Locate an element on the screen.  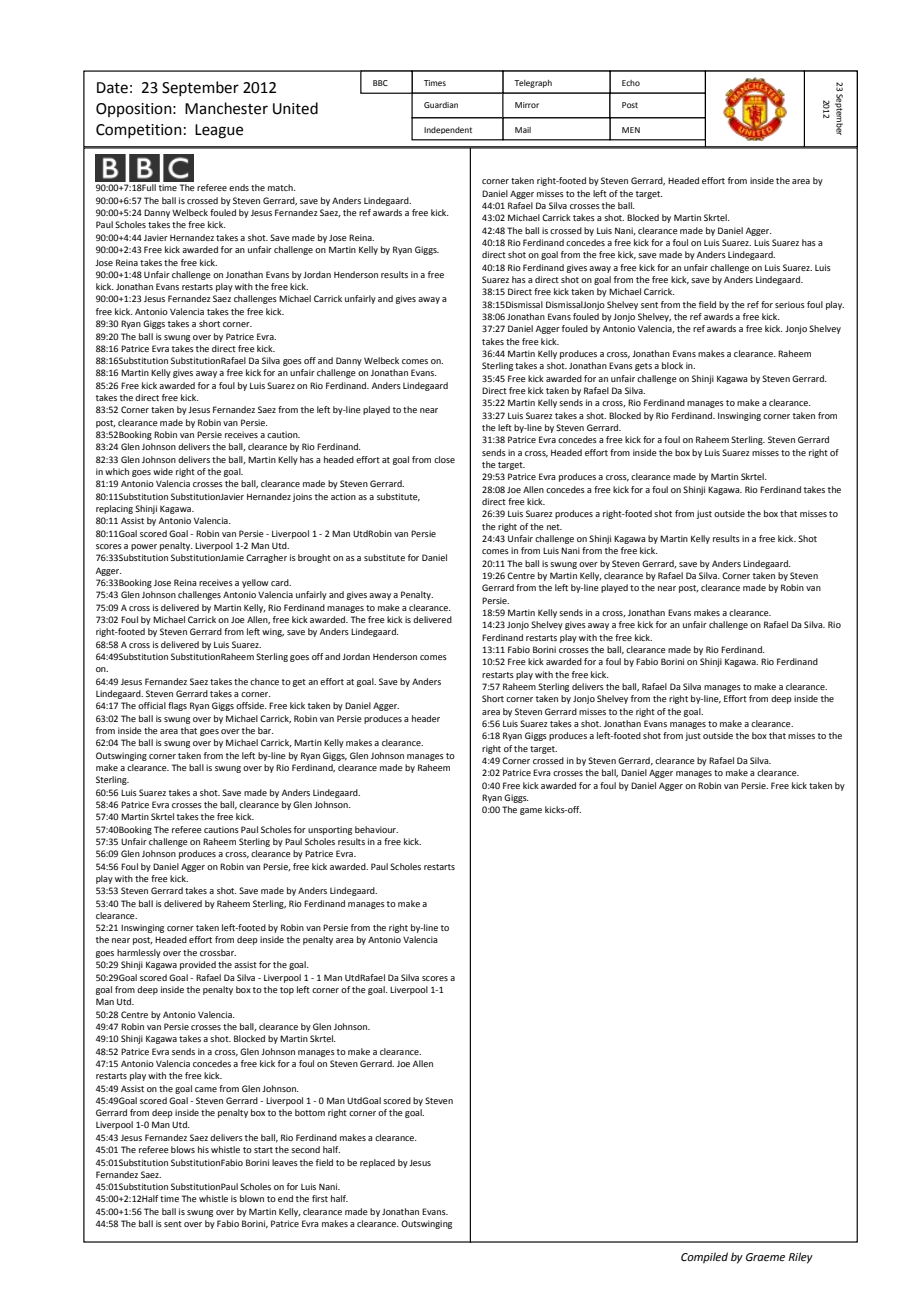
behaviour is located at coordinates (376, 829).
